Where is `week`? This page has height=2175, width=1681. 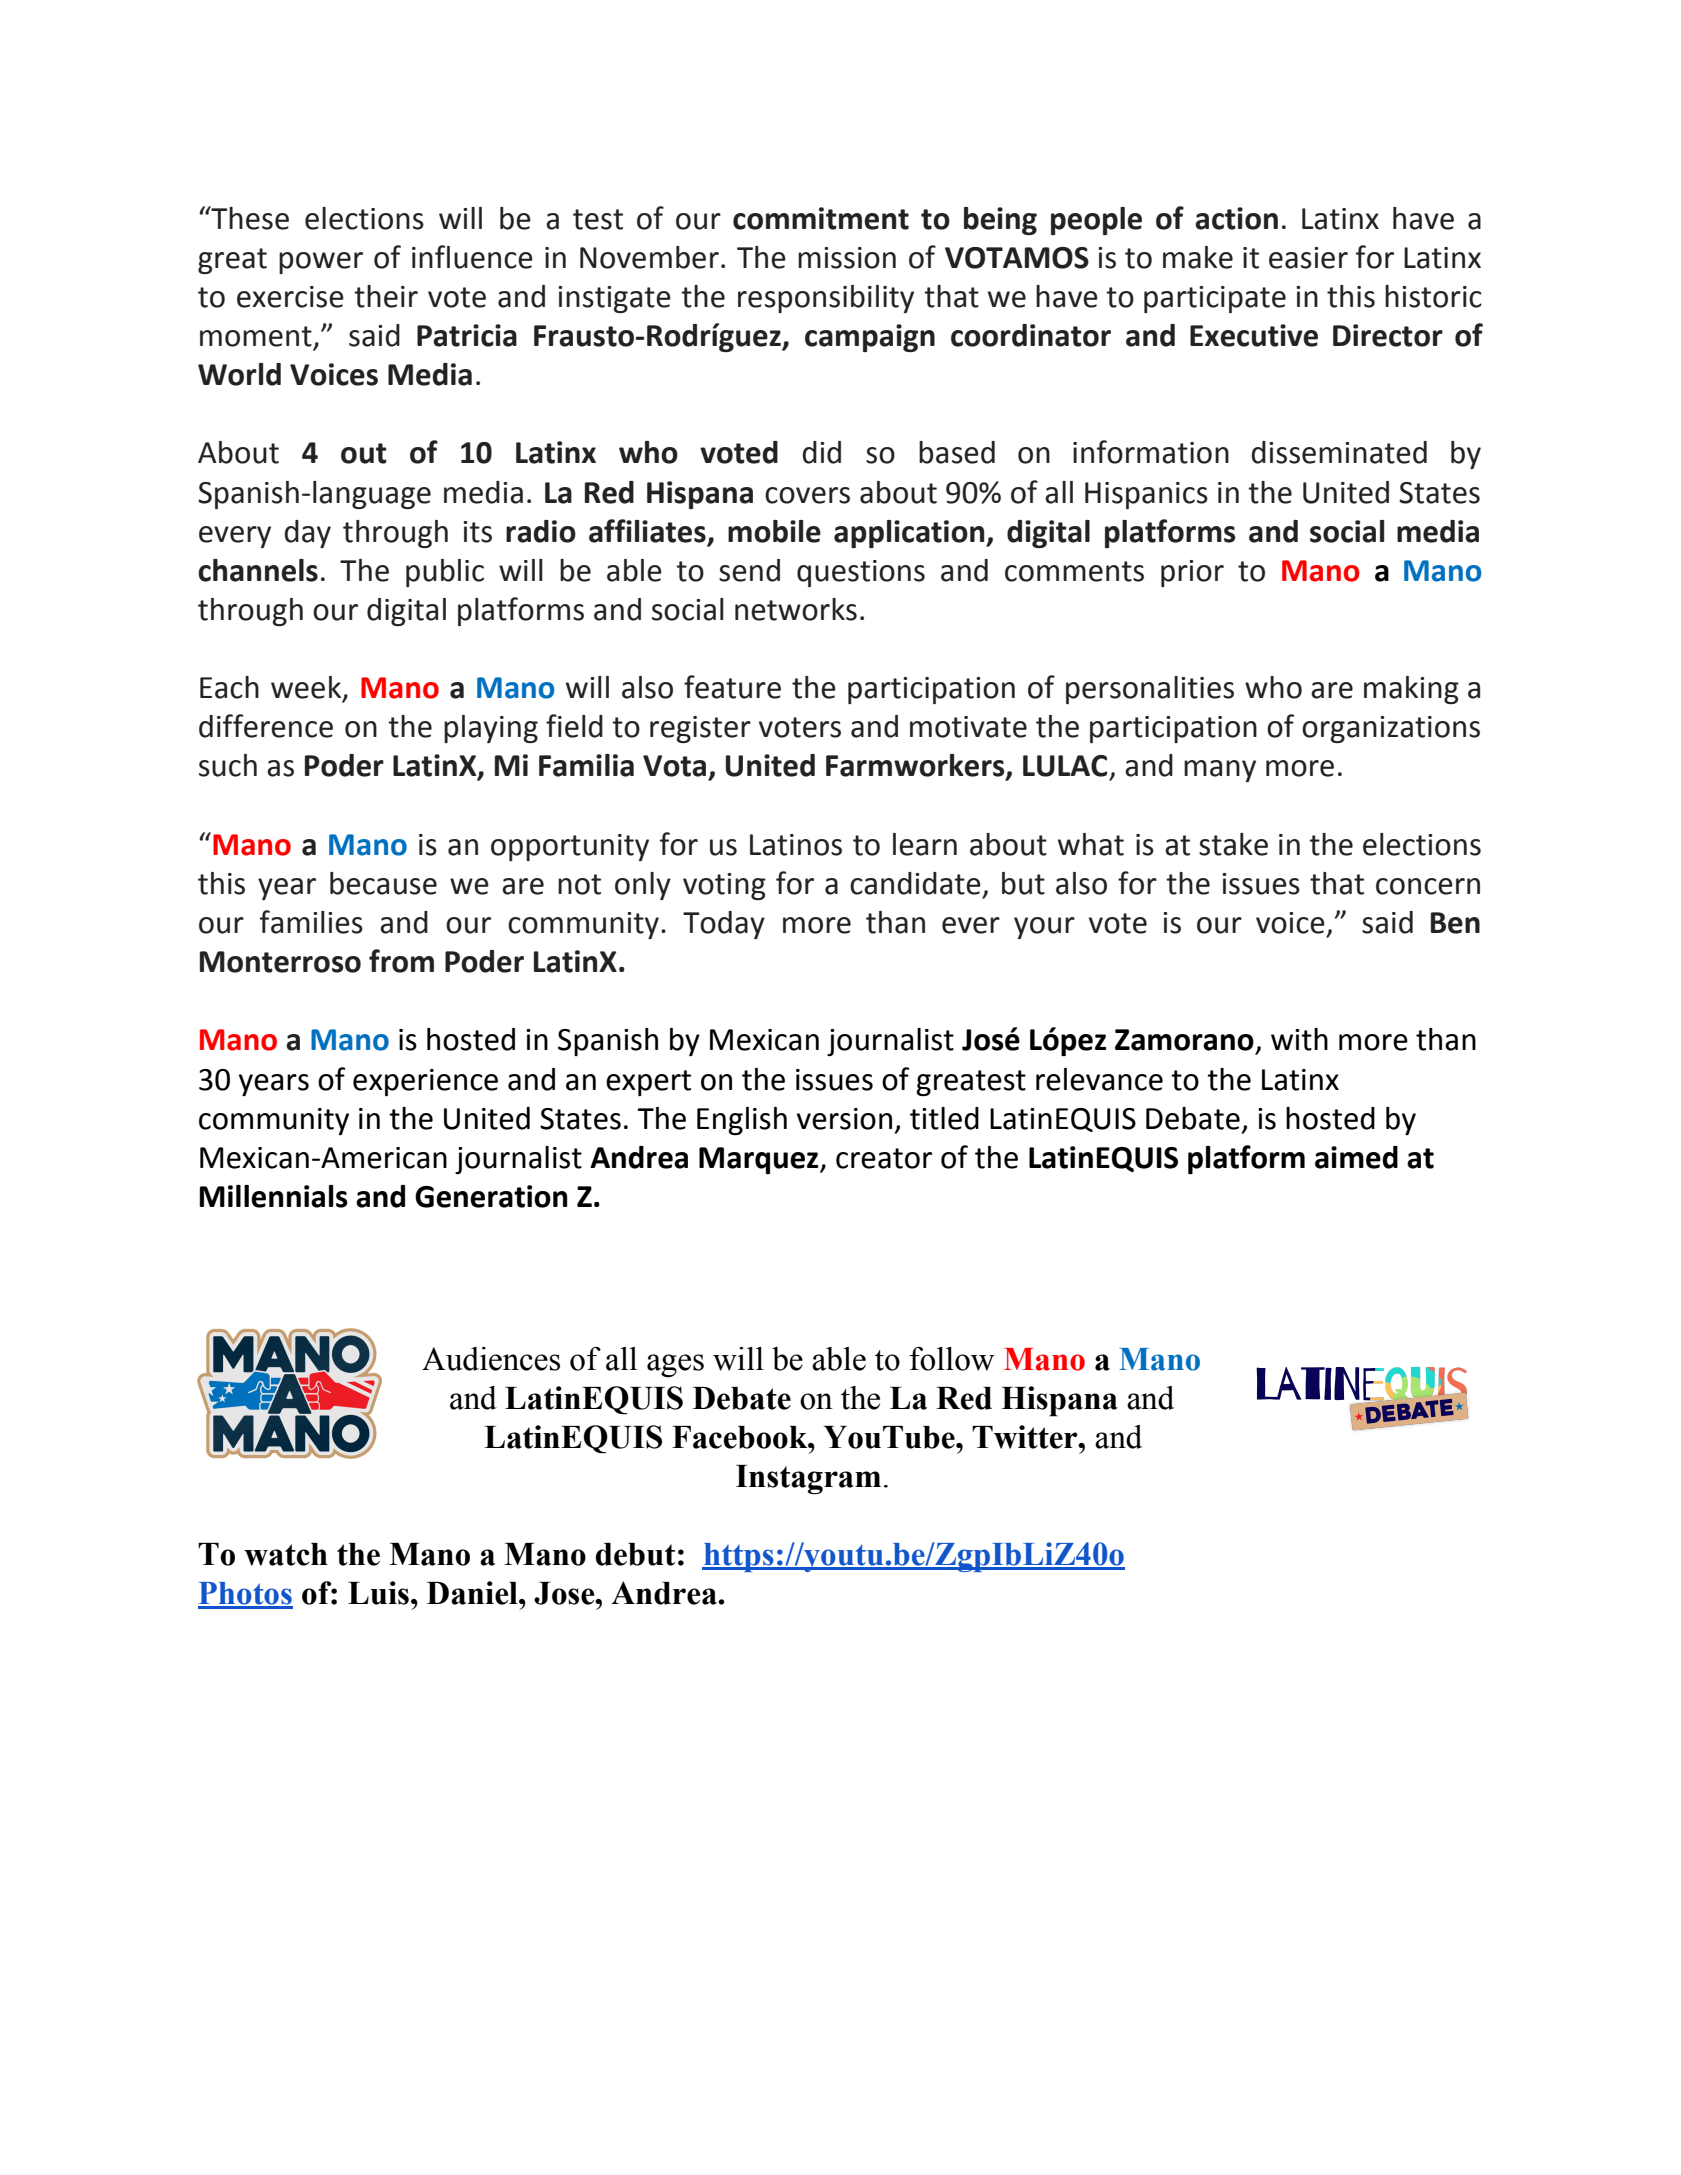 week is located at coordinates (307, 688).
